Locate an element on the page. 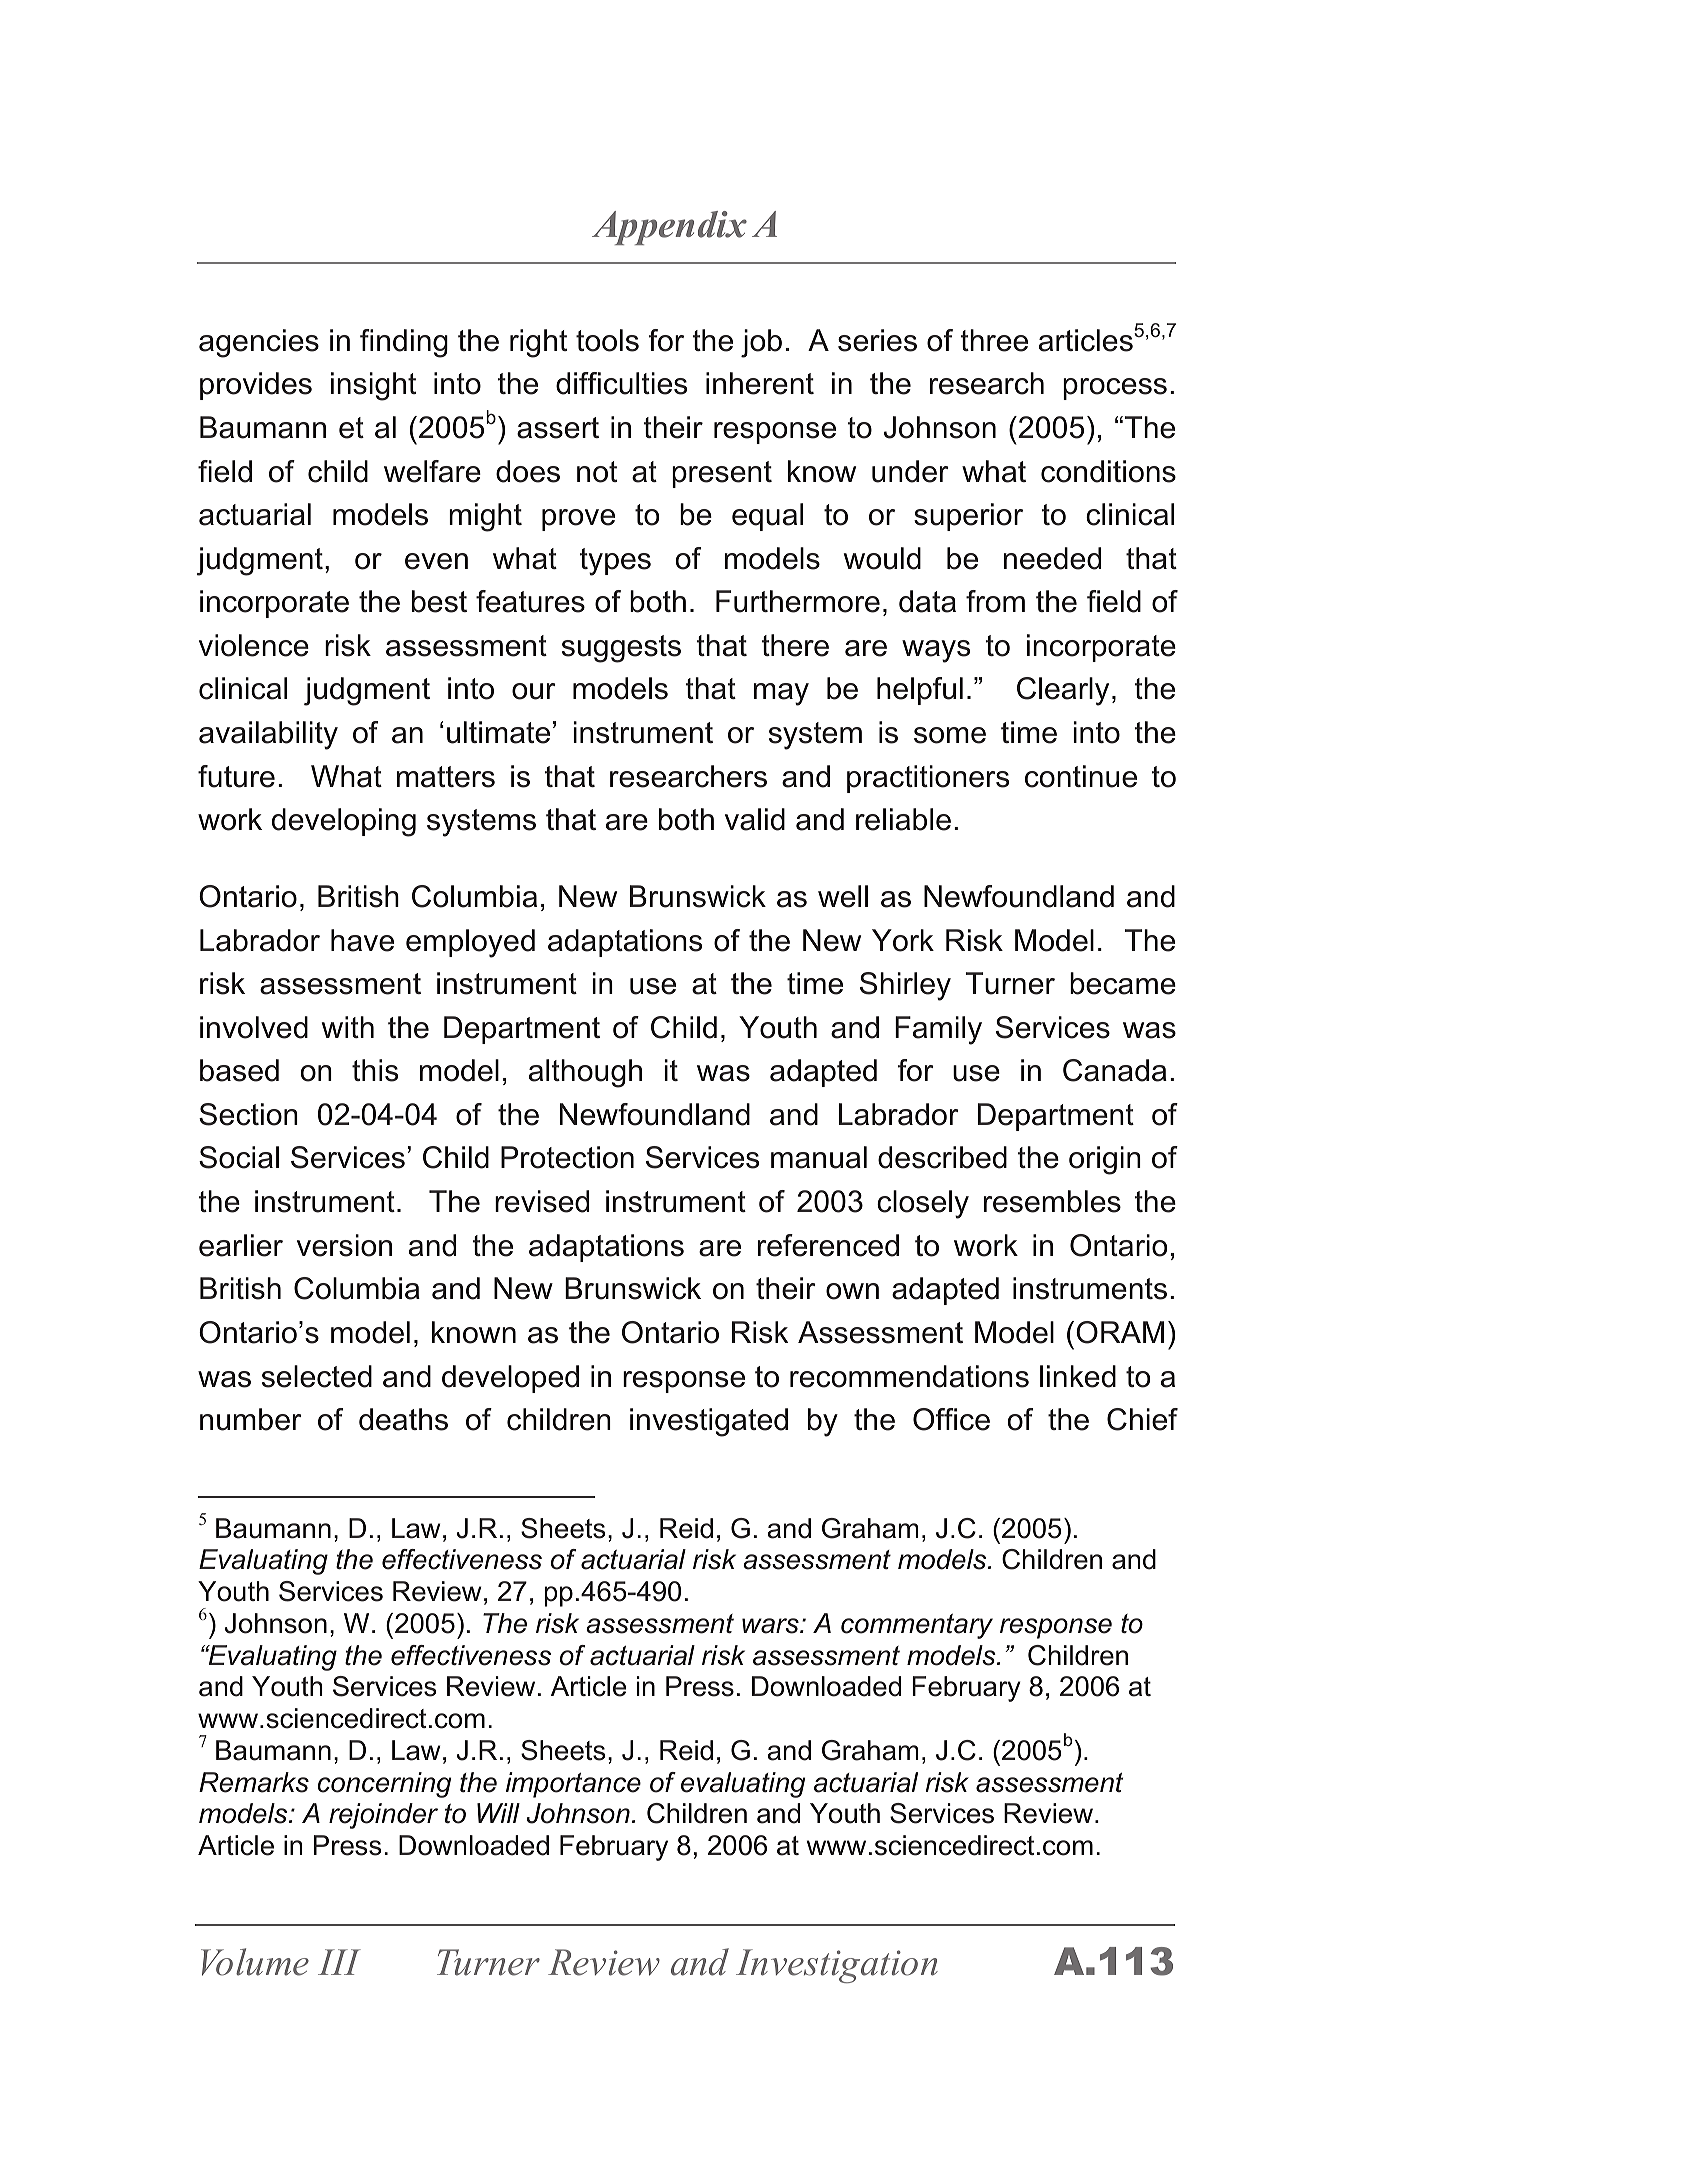 The height and width of the page is (2184, 1687). although is located at coordinates (585, 1073).
